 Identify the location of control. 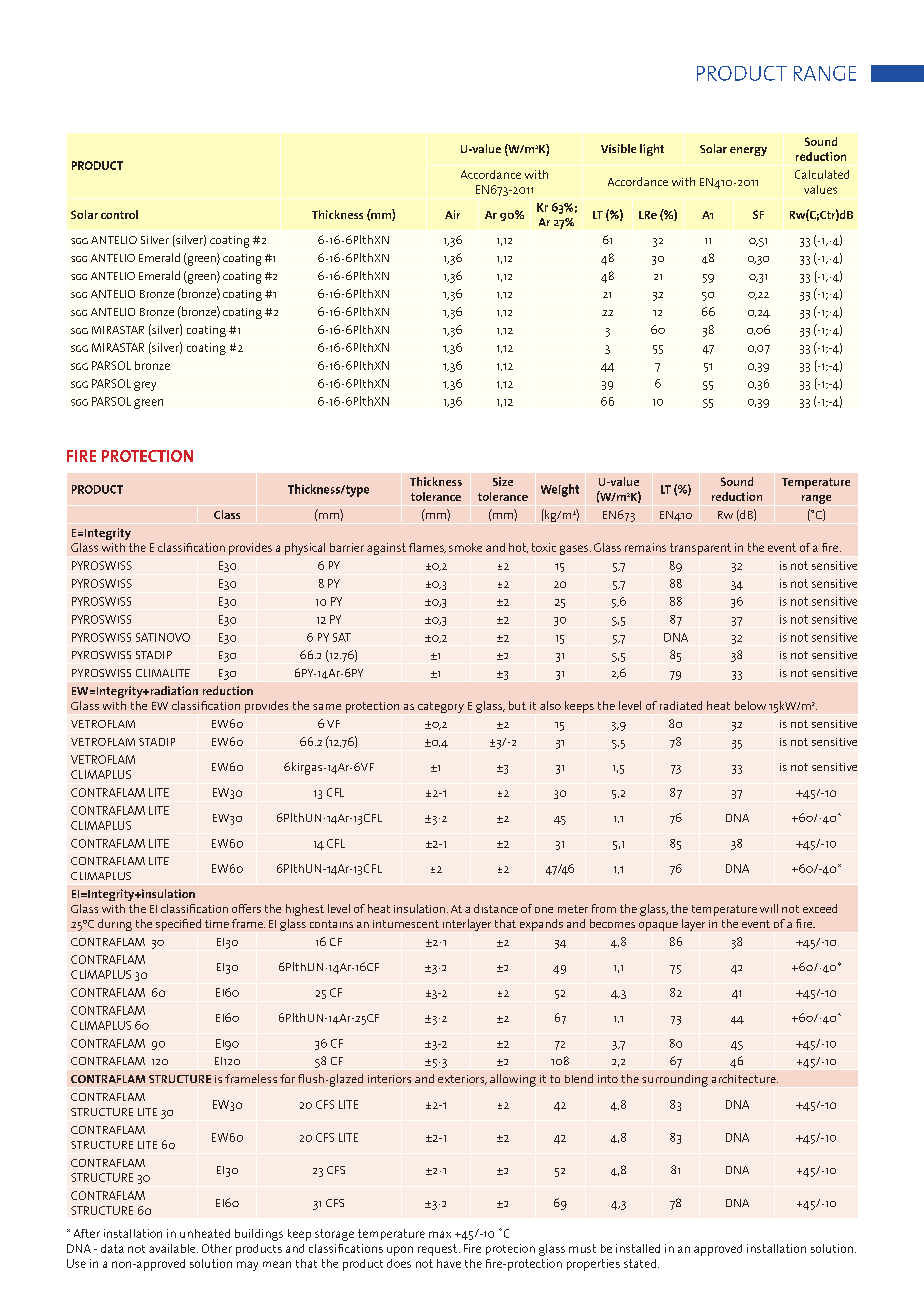
(119, 214).
